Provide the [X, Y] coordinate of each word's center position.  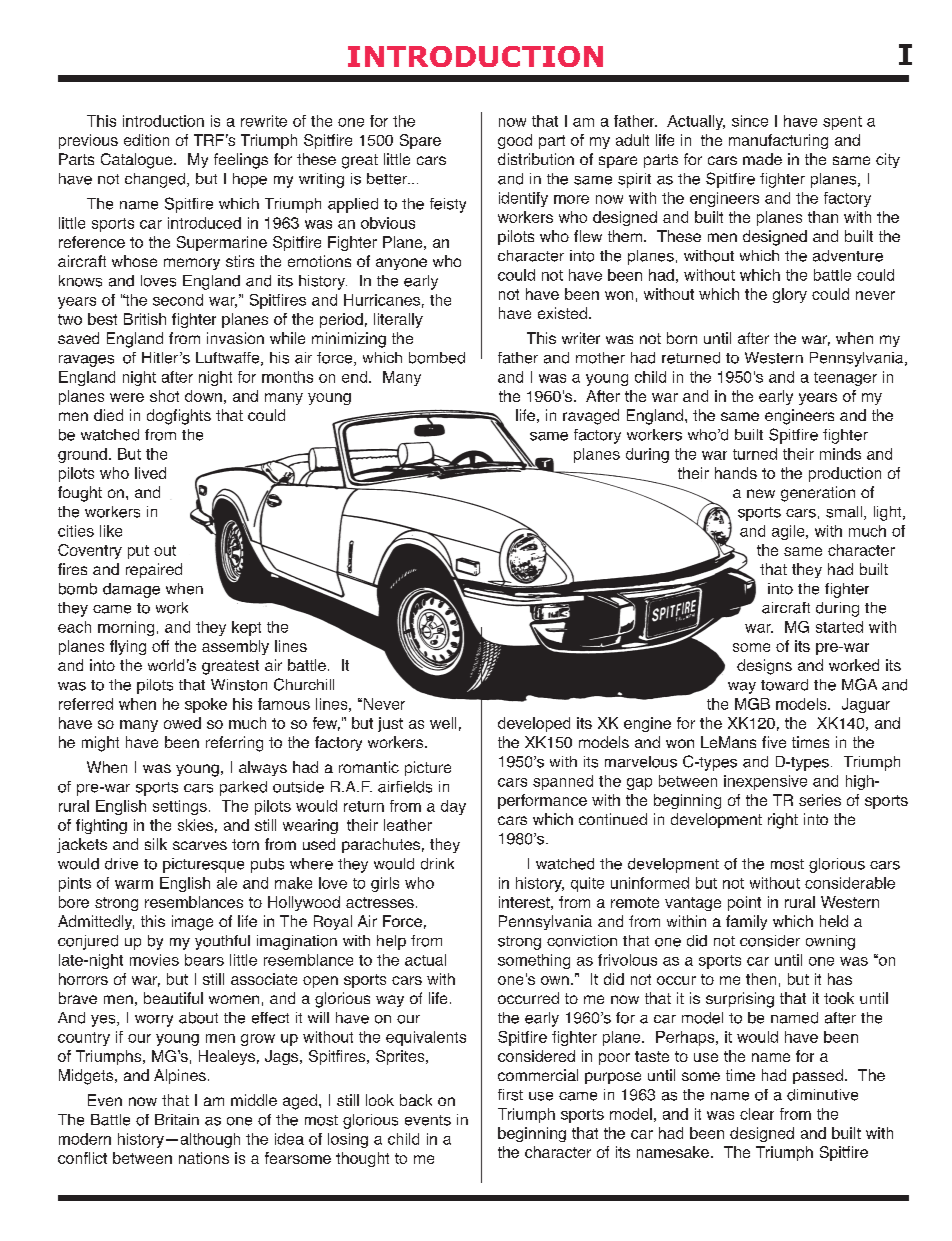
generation [818, 494]
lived [150, 473]
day [453, 807]
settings [180, 807]
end [356, 377]
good [515, 141]
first [510, 1095]
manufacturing [778, 141]
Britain [177, 1120]
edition [146, 140]
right [783, 821]
